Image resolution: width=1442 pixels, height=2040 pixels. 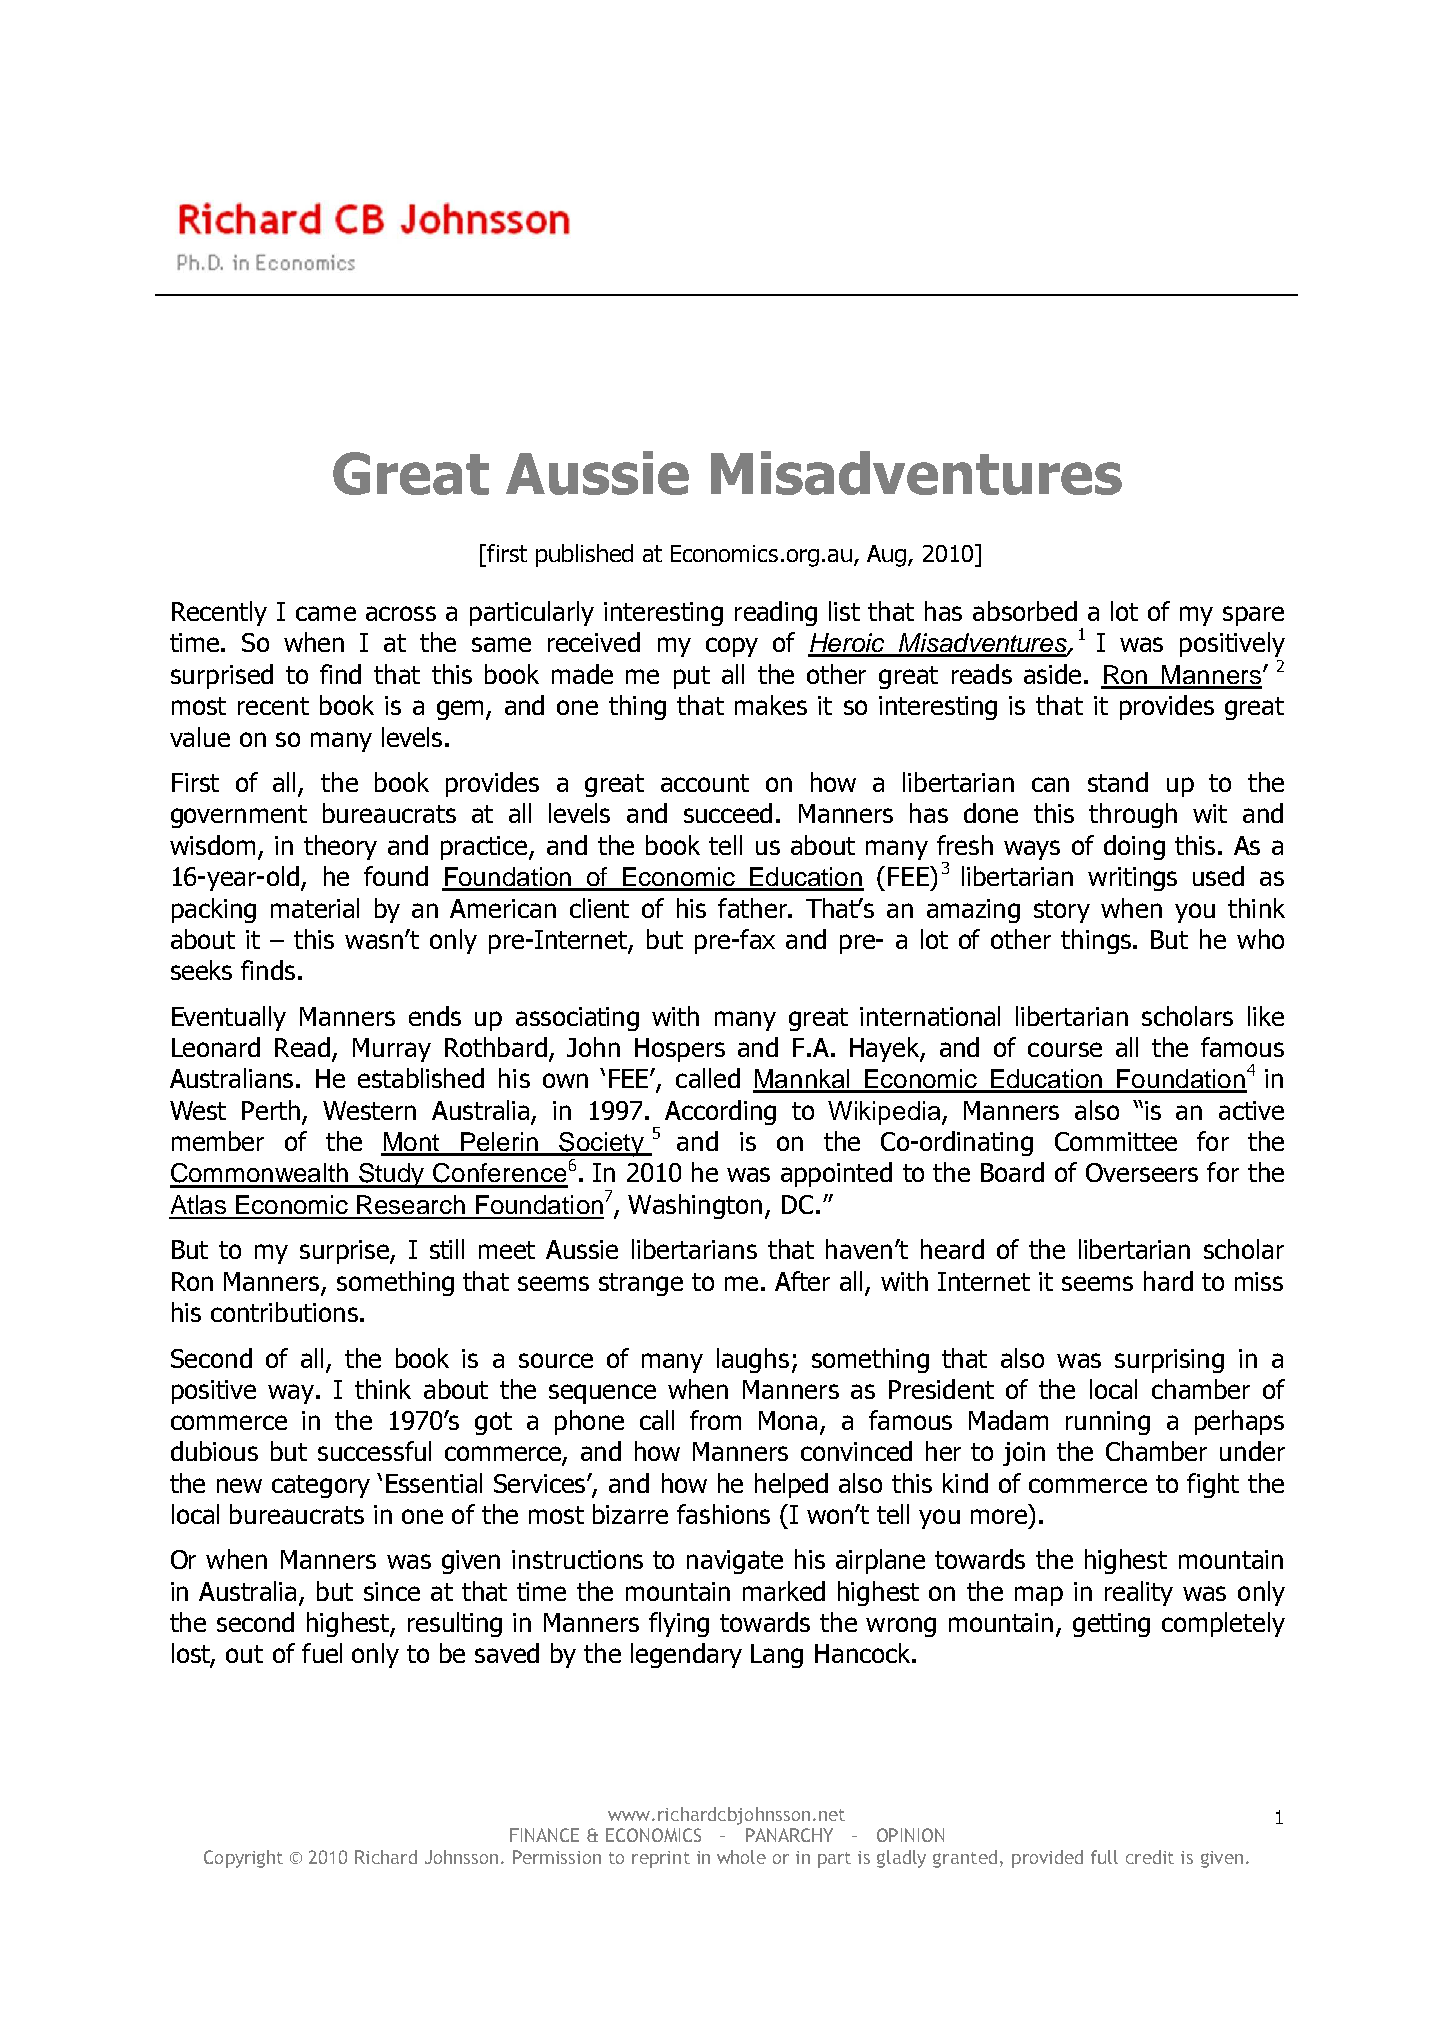 What do you see at coordinates (1132, 879) in the image?
I see `writings` at bounding box center [1132, 879].
